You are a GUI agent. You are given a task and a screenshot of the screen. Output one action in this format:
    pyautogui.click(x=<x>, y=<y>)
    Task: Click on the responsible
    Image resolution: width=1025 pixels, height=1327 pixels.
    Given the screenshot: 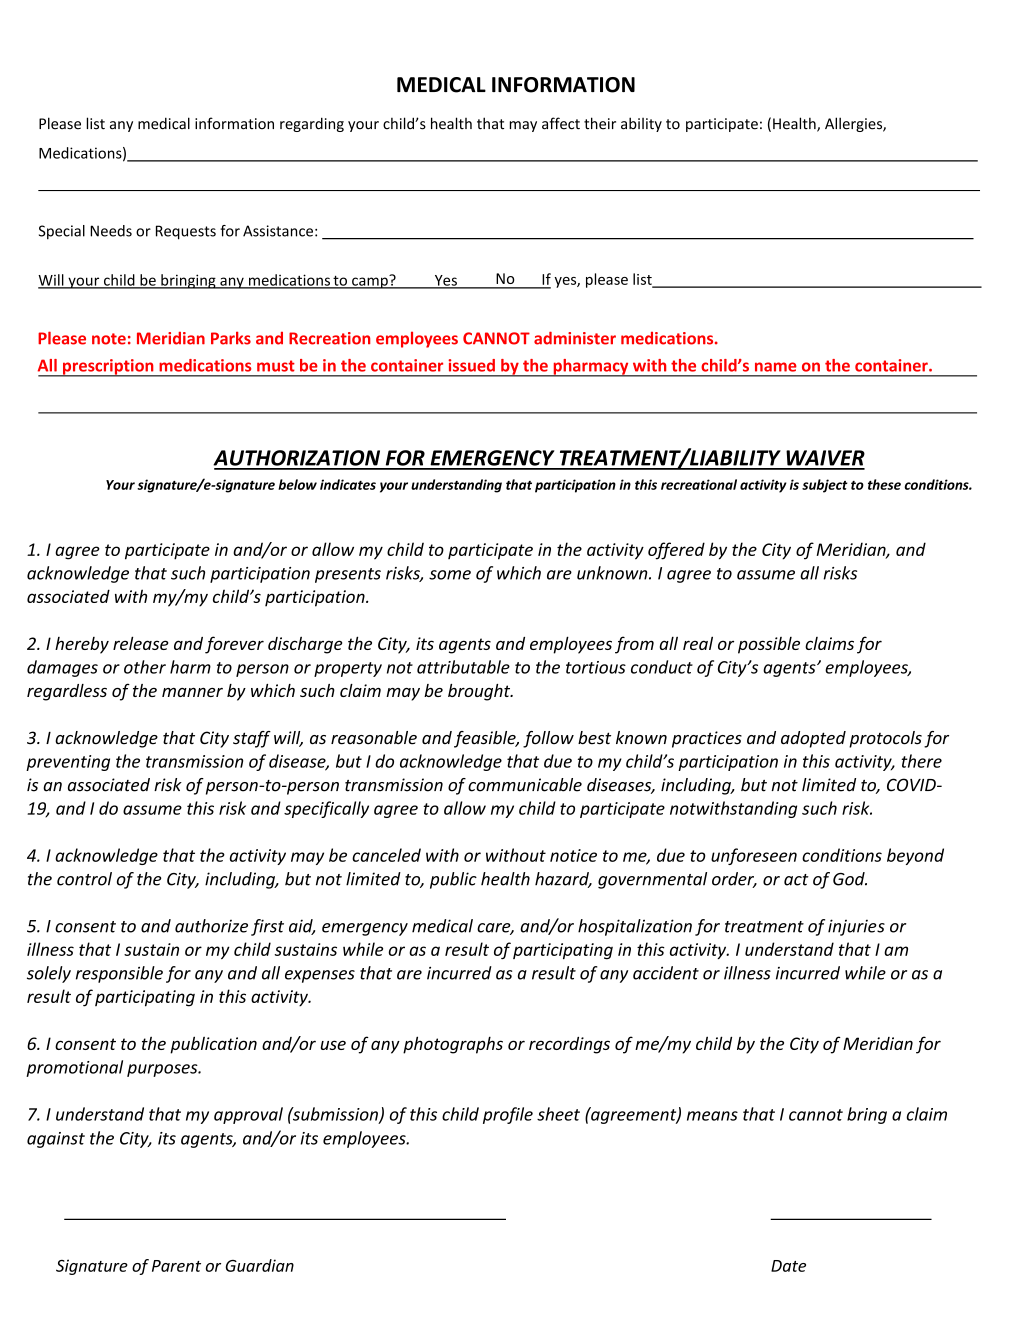 What is the action you would take?
    pyautogui.click(x=119, y=974)
